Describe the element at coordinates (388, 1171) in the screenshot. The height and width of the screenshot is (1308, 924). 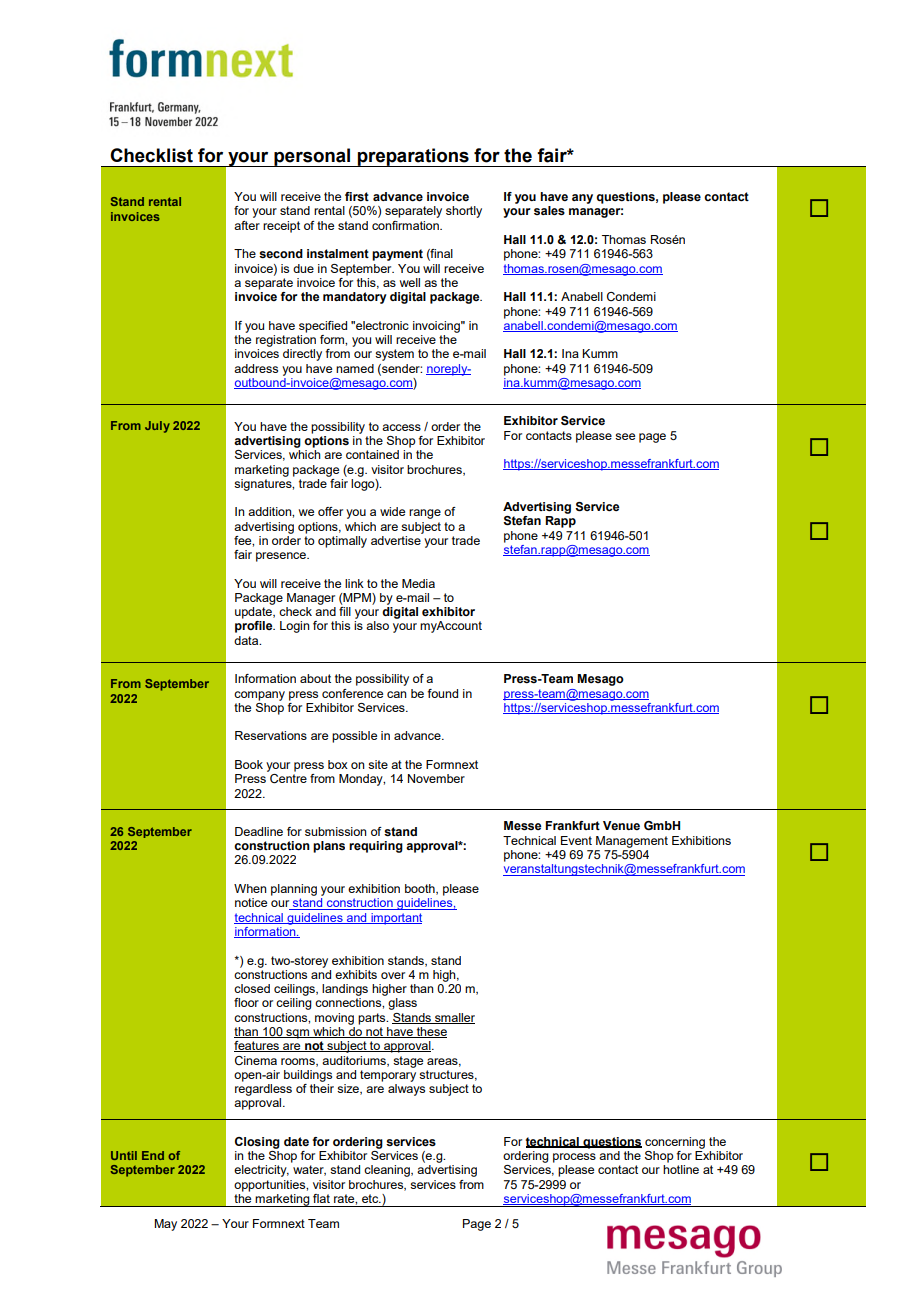
I see `cleaning` at that location.
